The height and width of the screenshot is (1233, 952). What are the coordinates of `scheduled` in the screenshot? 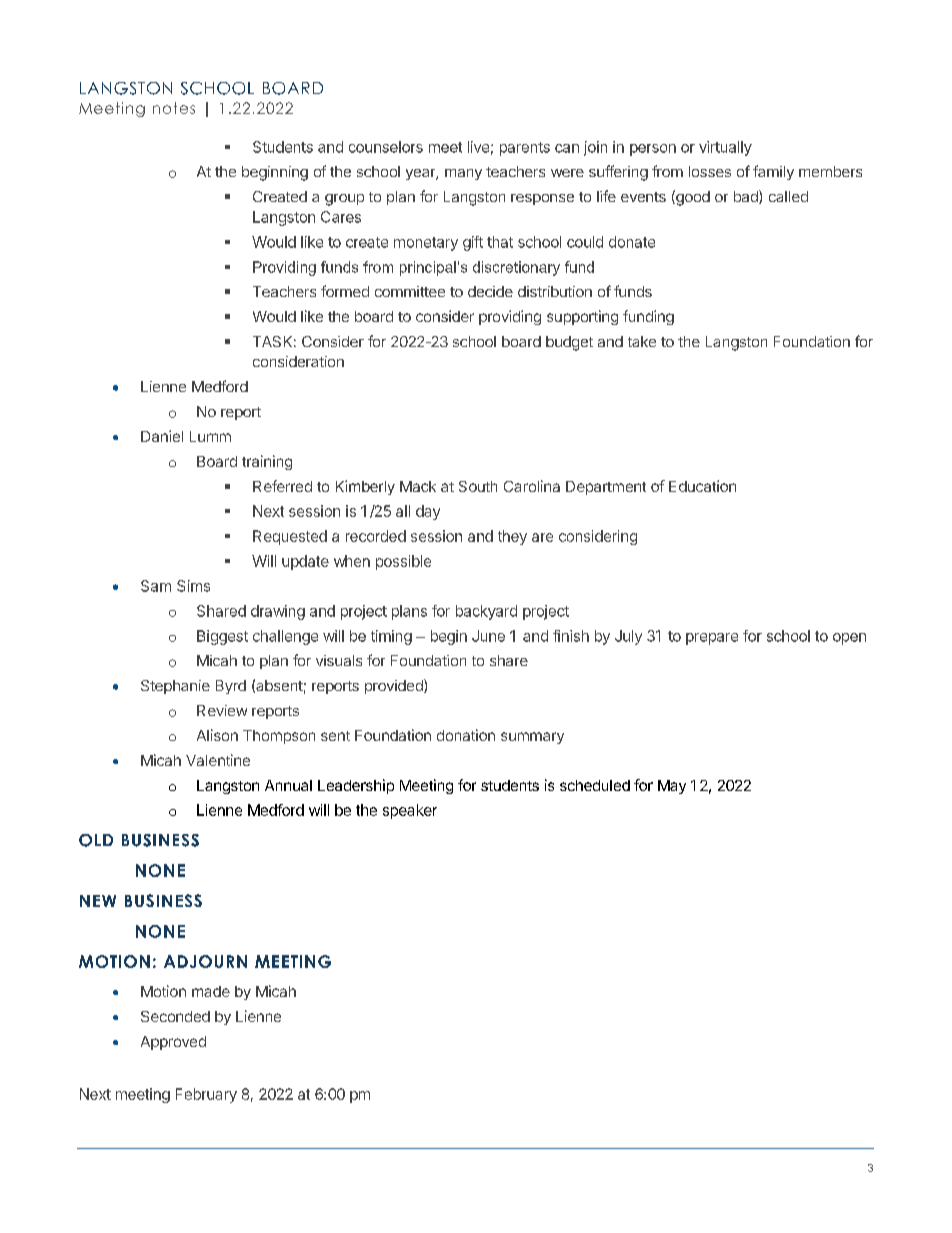 It's located at (595, 785).
